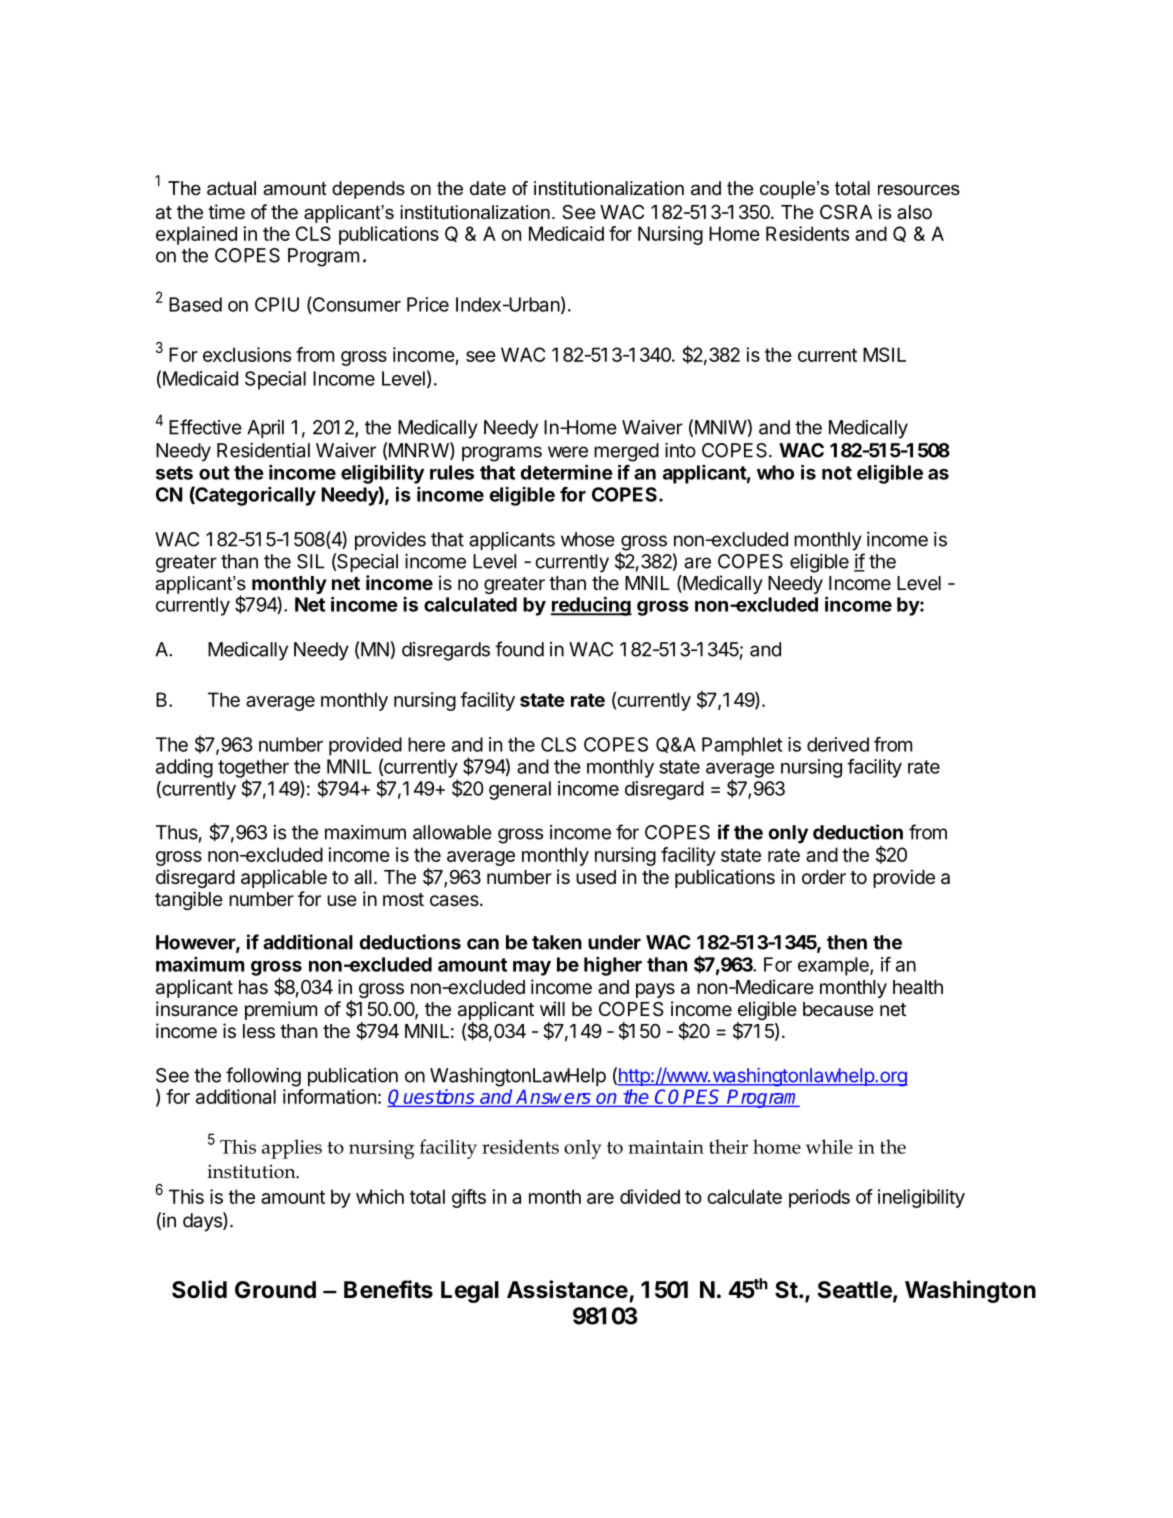  I want to click on time, so click(226, 211).
